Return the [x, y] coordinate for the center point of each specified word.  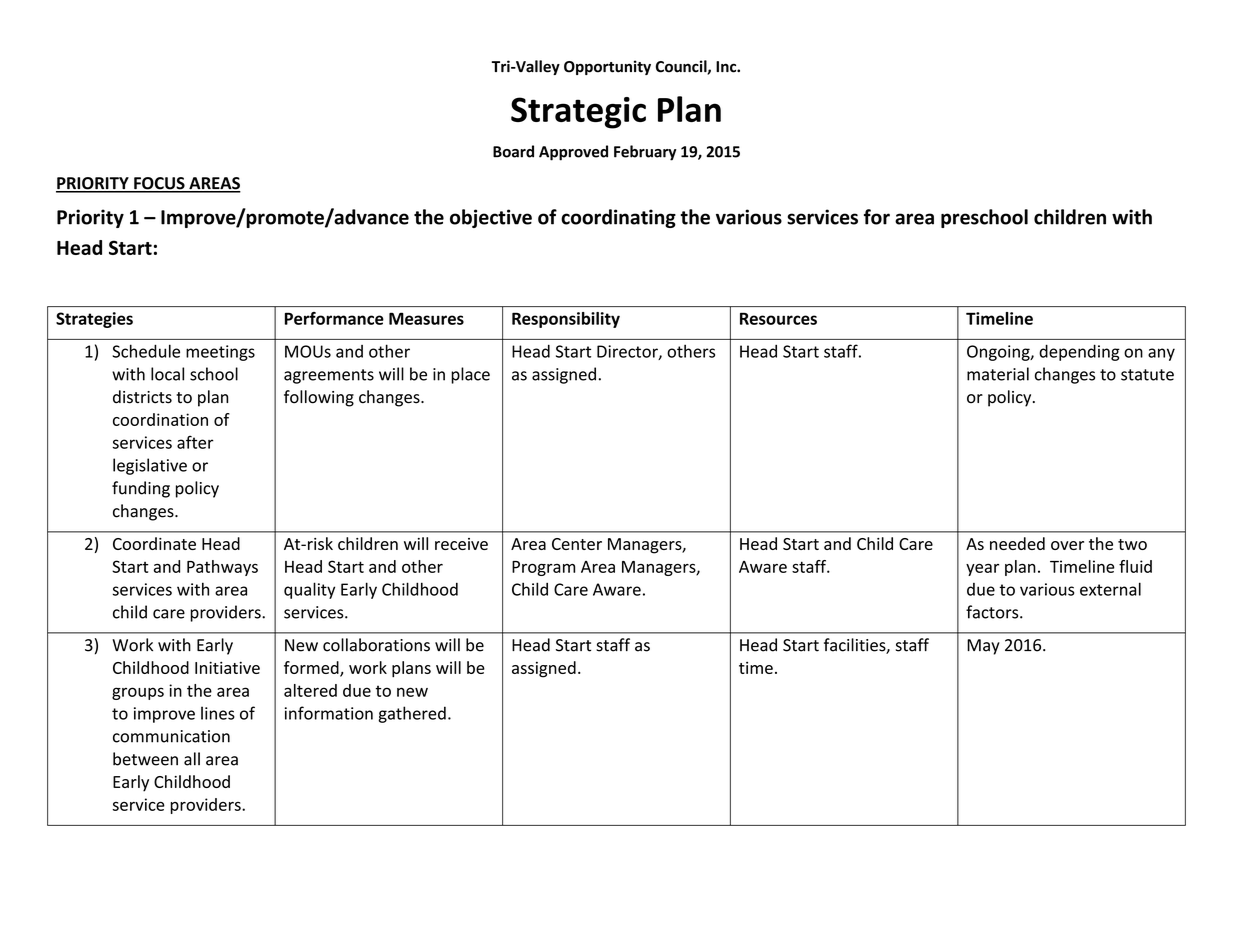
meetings [220, 353]
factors [993, 612]
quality [309, 590]
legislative [150, 466]
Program [543, 568]
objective [491, 218]
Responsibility [566, 320]
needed [1017, 543]
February [645, 153]
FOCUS [159, 184]
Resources [778, 318]
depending [1079, 352]
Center [577, 544]
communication [171, 736]
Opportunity [607, 67]
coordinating [618, 218]
